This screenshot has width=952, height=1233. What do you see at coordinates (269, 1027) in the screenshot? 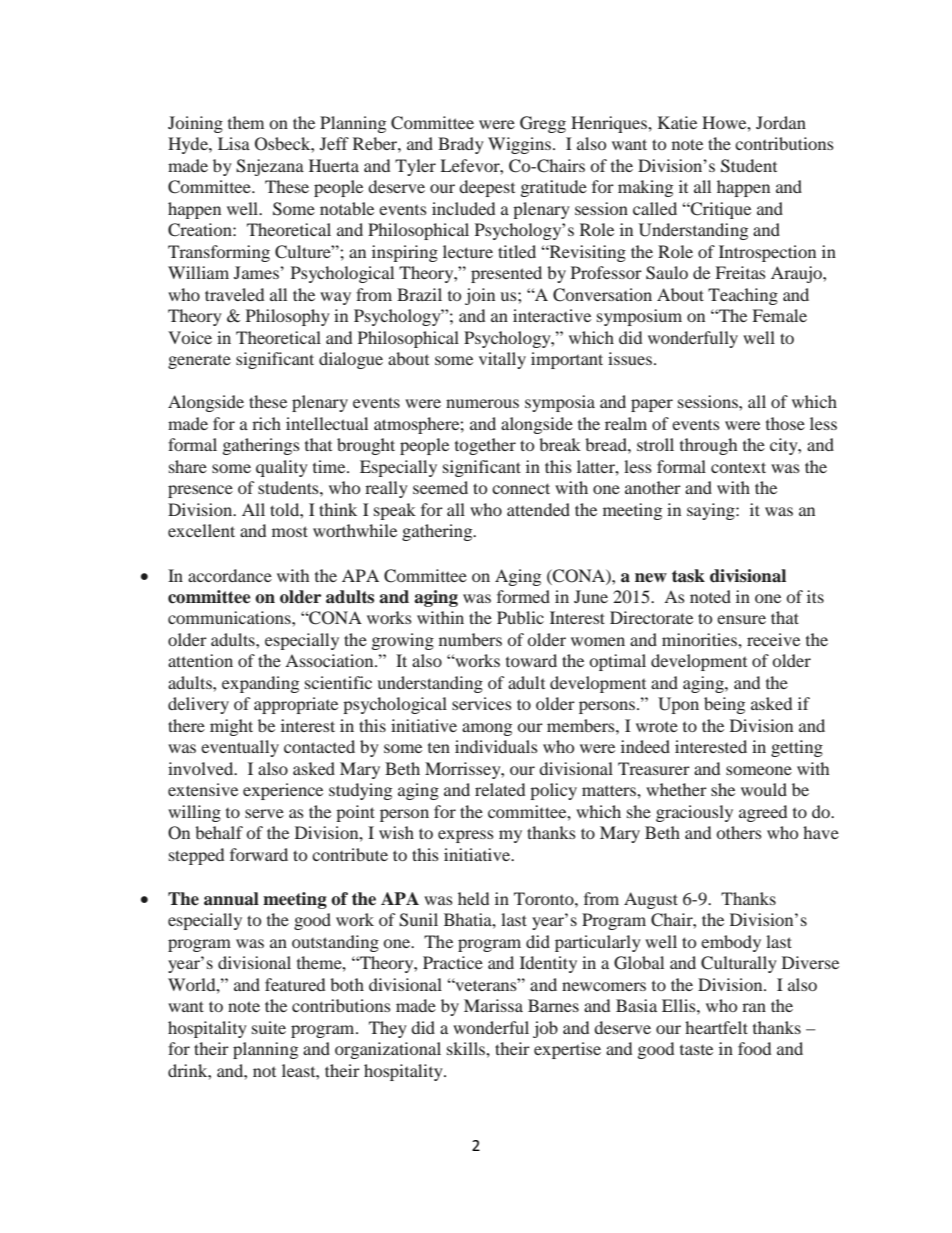
I see `suite` at bounding box center [269, 1027].
